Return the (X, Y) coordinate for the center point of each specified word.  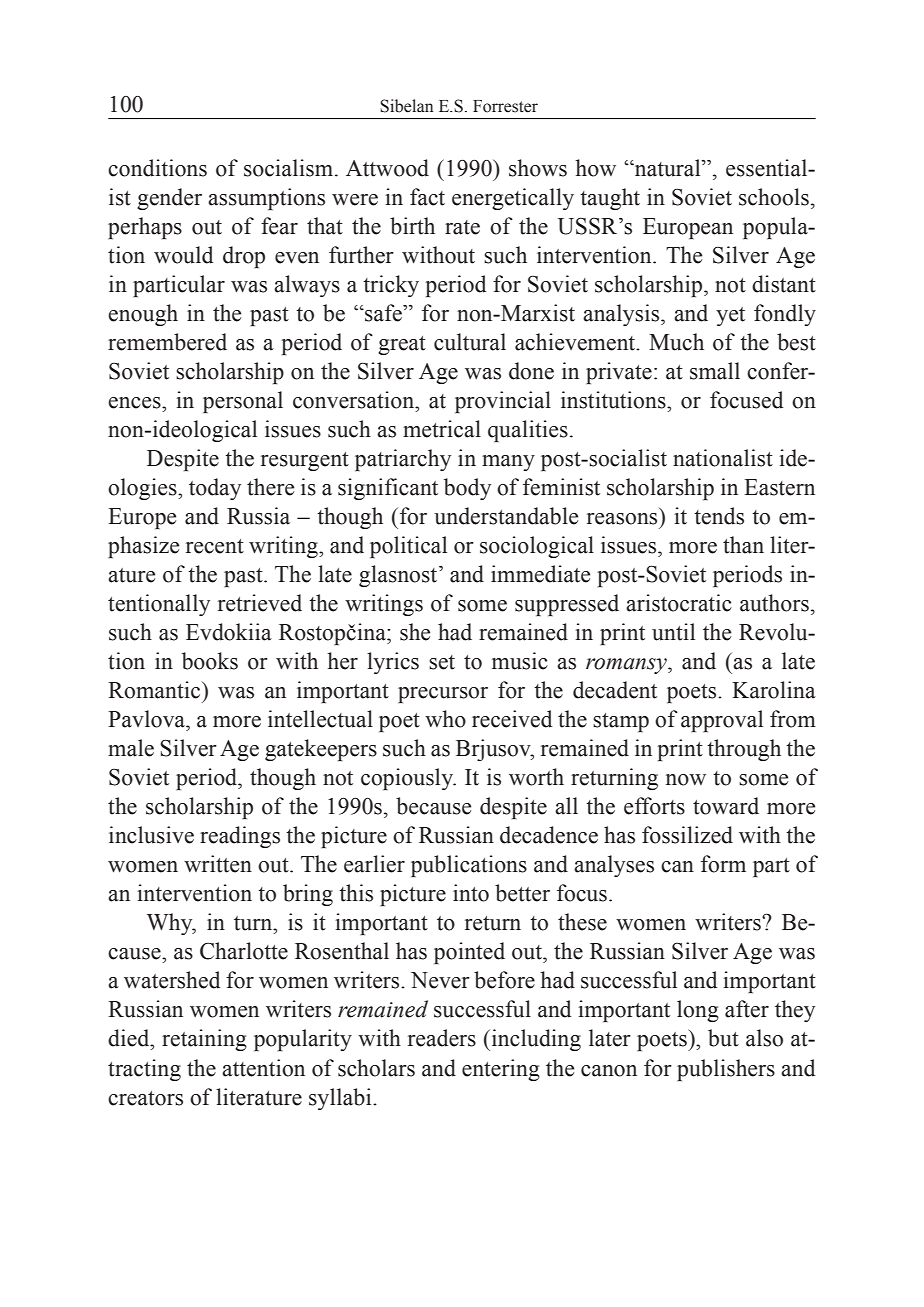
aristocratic (679, 603)
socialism (290, 168)
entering (501, 1070)
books (210, 661)
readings (240, 837)
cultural (470, 342)
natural (668, 168)
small (715, 371)
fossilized (687, 835)
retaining (204, 1040)
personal (243, 402)
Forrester (505, 106)
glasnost (399, 576)
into (471, 893)
